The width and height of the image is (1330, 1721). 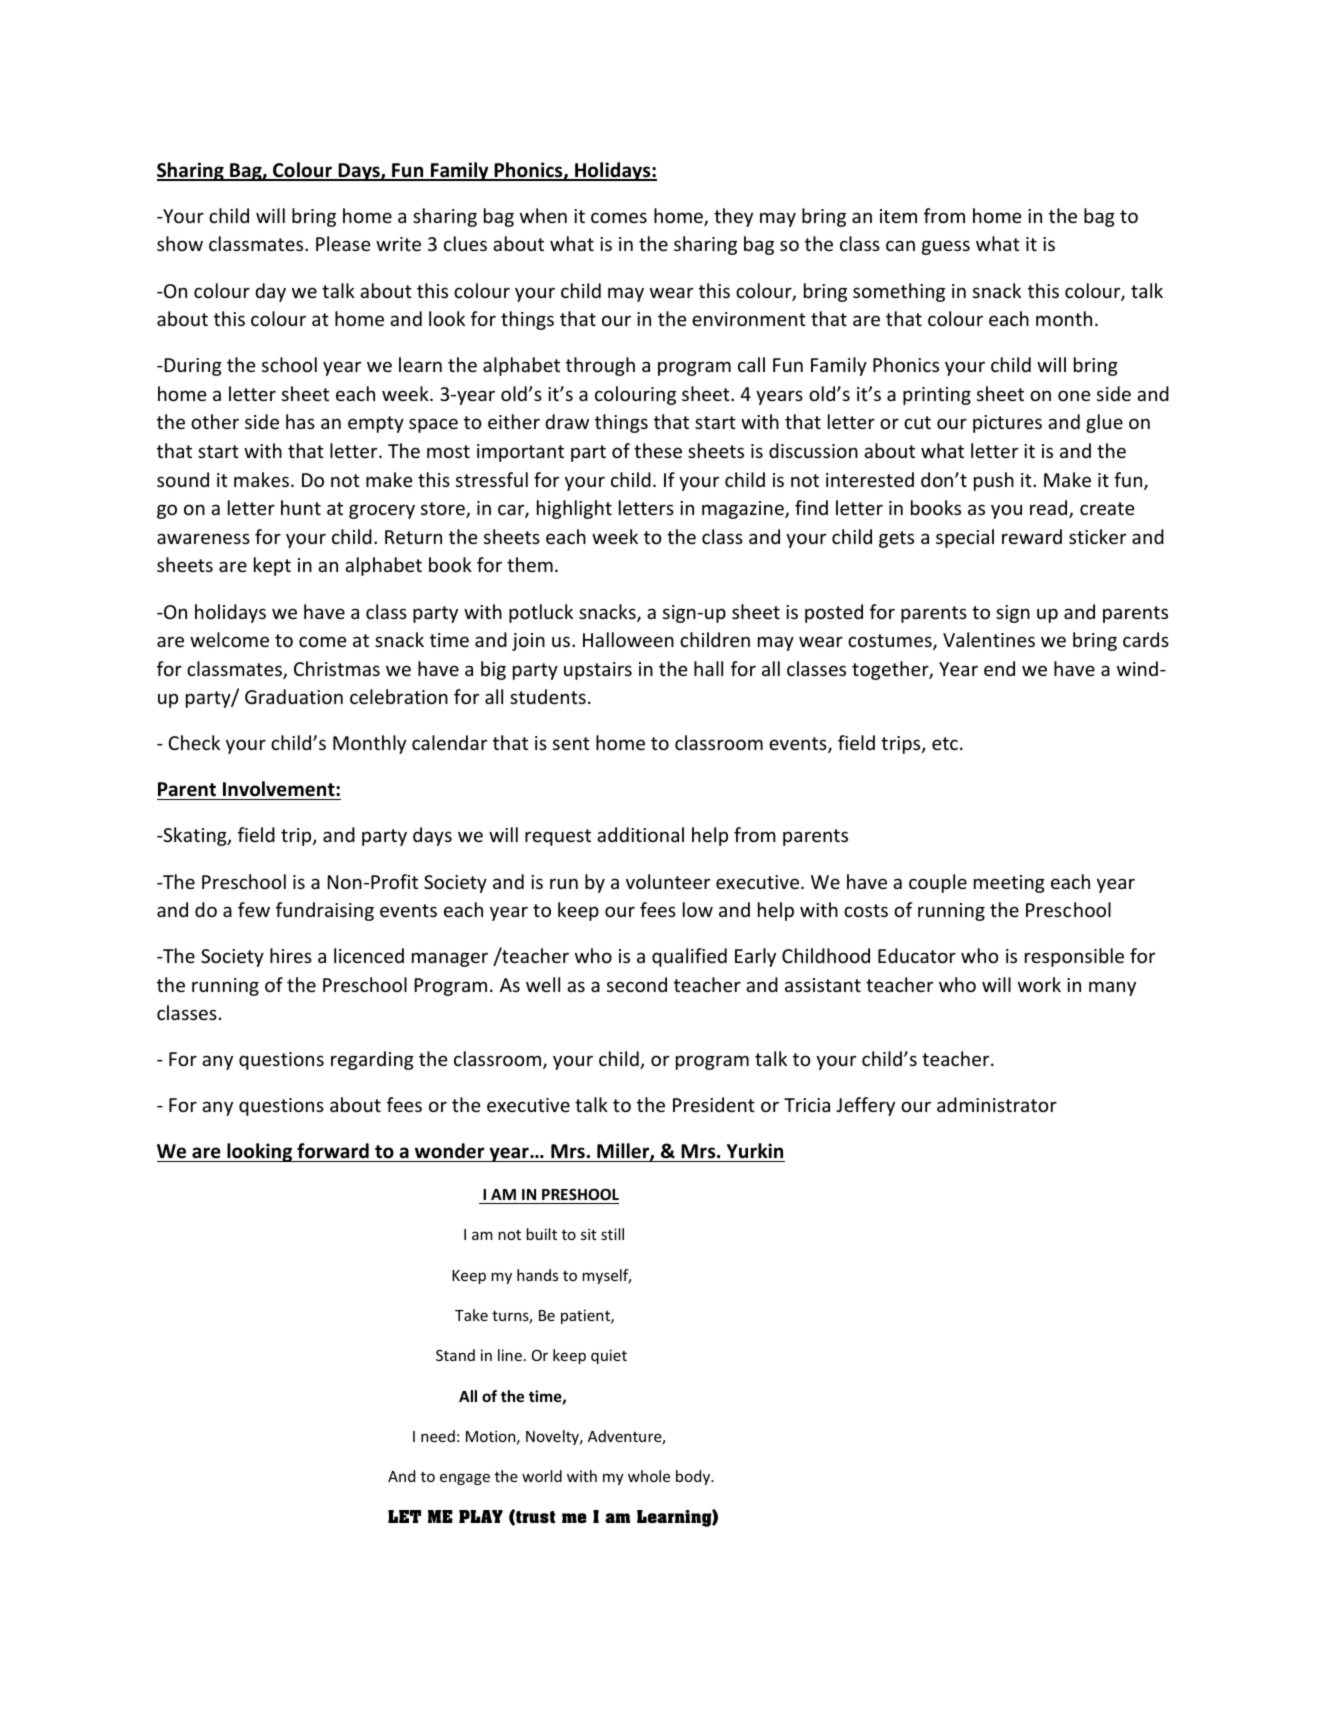 I want to click on administrator, so click(x=997, y=1104).
